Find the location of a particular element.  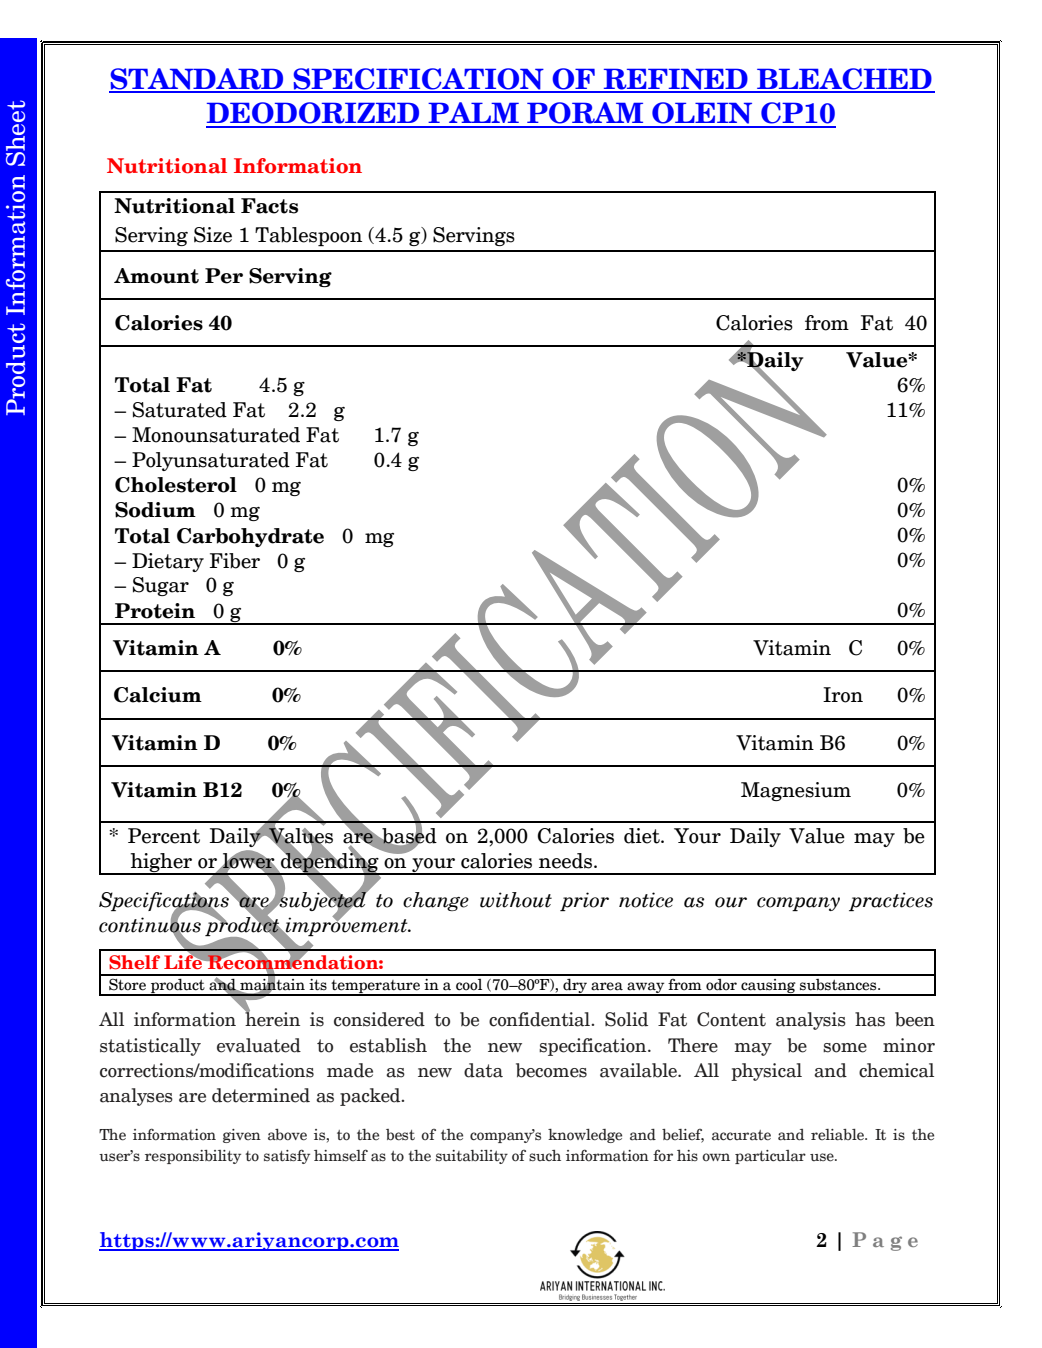

Carbohydrate is located at coordinates (250, 537).
